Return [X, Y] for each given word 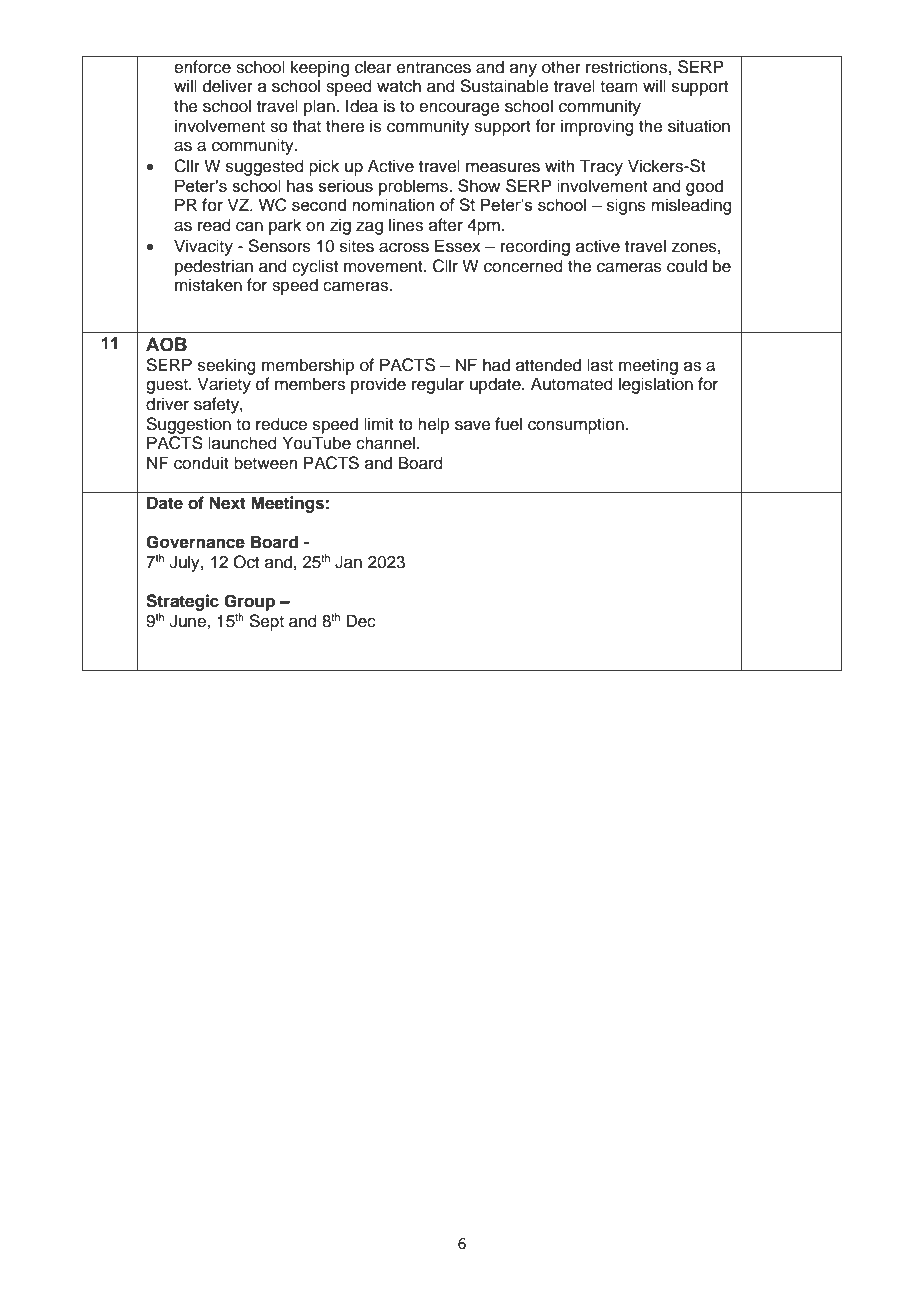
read [214, 225]
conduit [201, 463]
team [619, 87]
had [496, 365]
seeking [227, 366]
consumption [577, 425]
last [600, 365]
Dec [361, 621]
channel [385, 443]
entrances [434, 68]
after [446, 225]
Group [249, 602]
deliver [228, 86]
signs [626, 206]
